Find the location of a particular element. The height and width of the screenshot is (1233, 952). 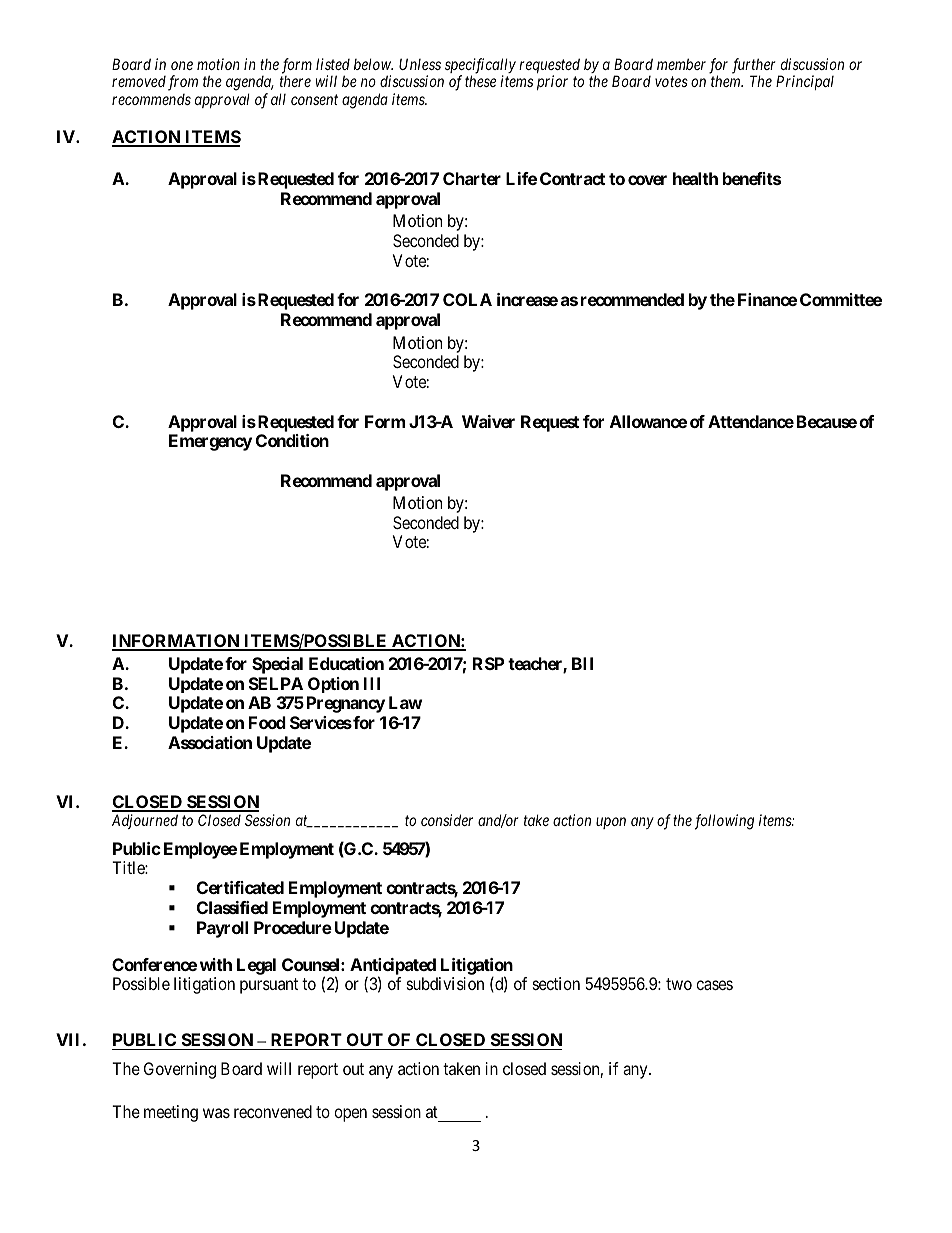

Waiver is located at coordinates (488, 421).
